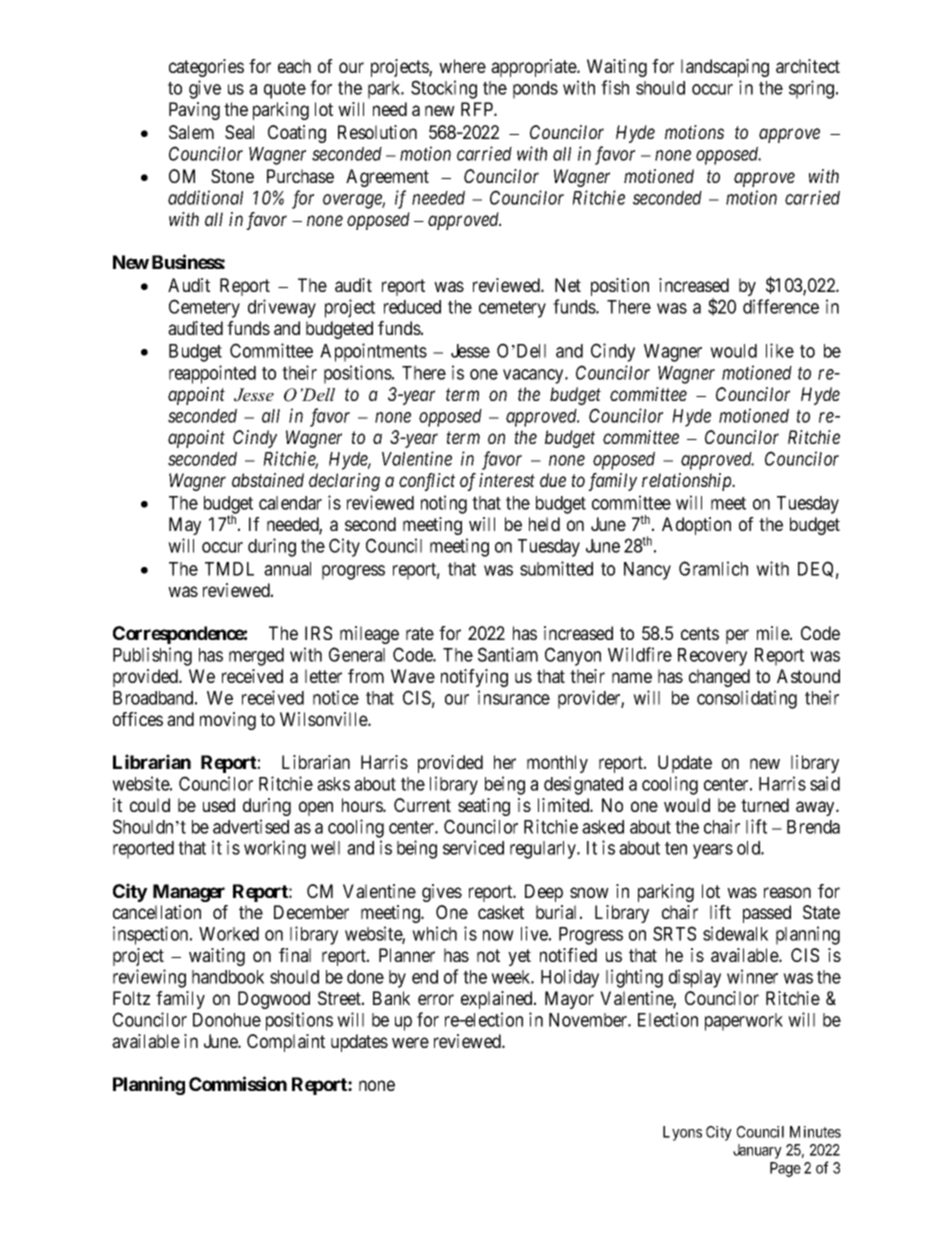  Describe the element at coordinates (420, 633) in the screenshot. I see `rate` at that location.
